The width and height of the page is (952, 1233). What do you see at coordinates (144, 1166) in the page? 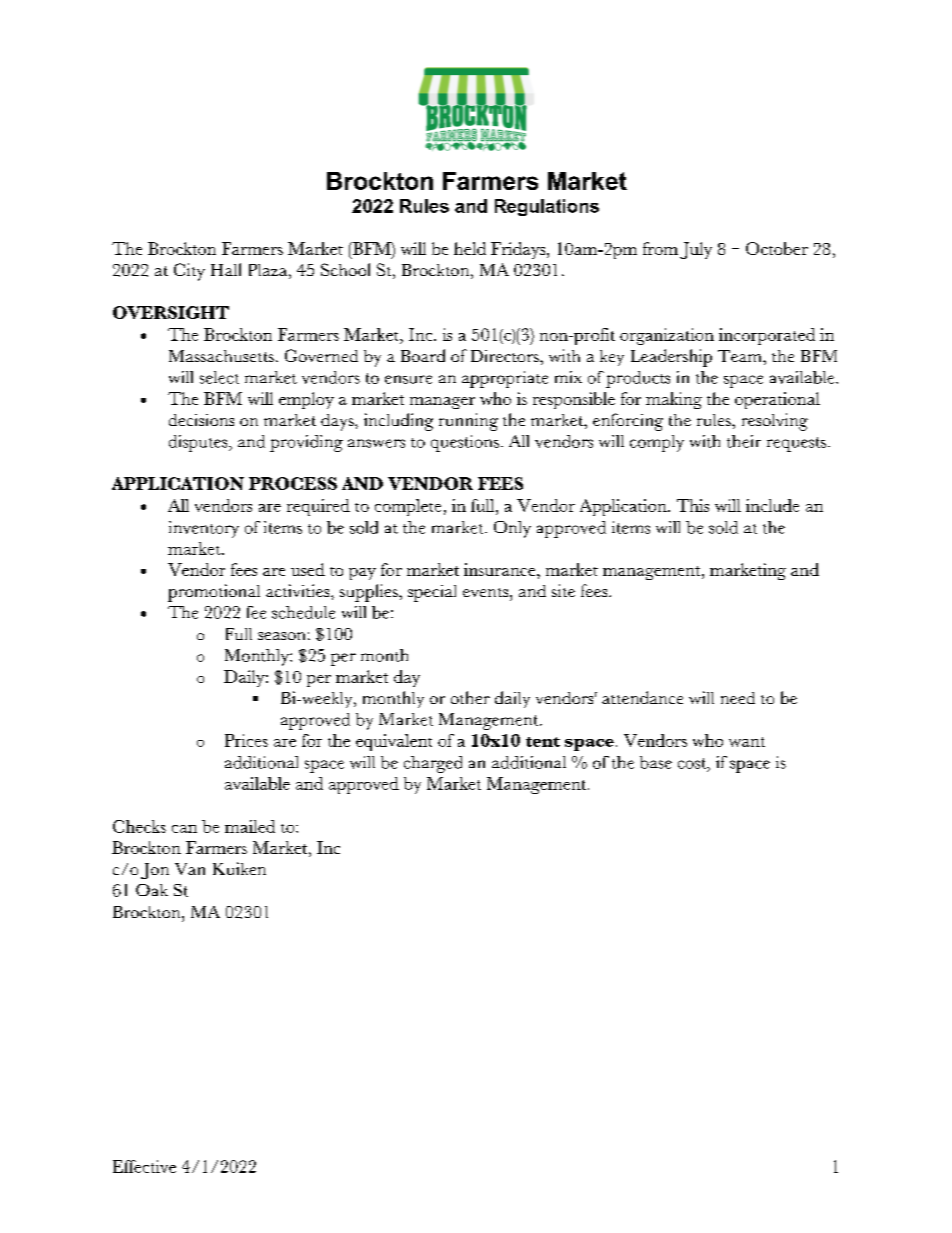
I see `Effective` at bounding box center [144, 1166].
